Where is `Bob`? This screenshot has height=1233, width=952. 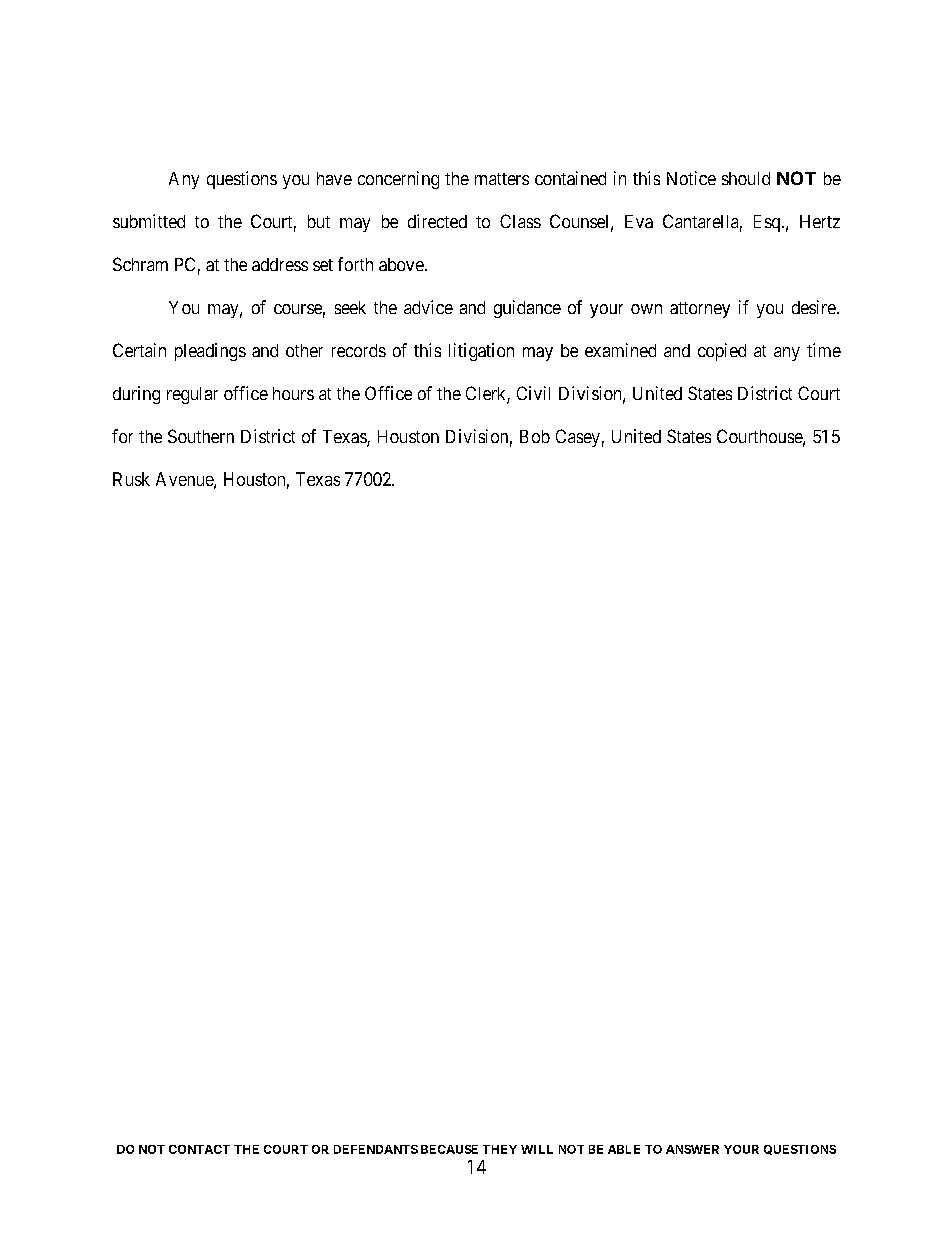
Bob is located at coordinates (535, 436).
